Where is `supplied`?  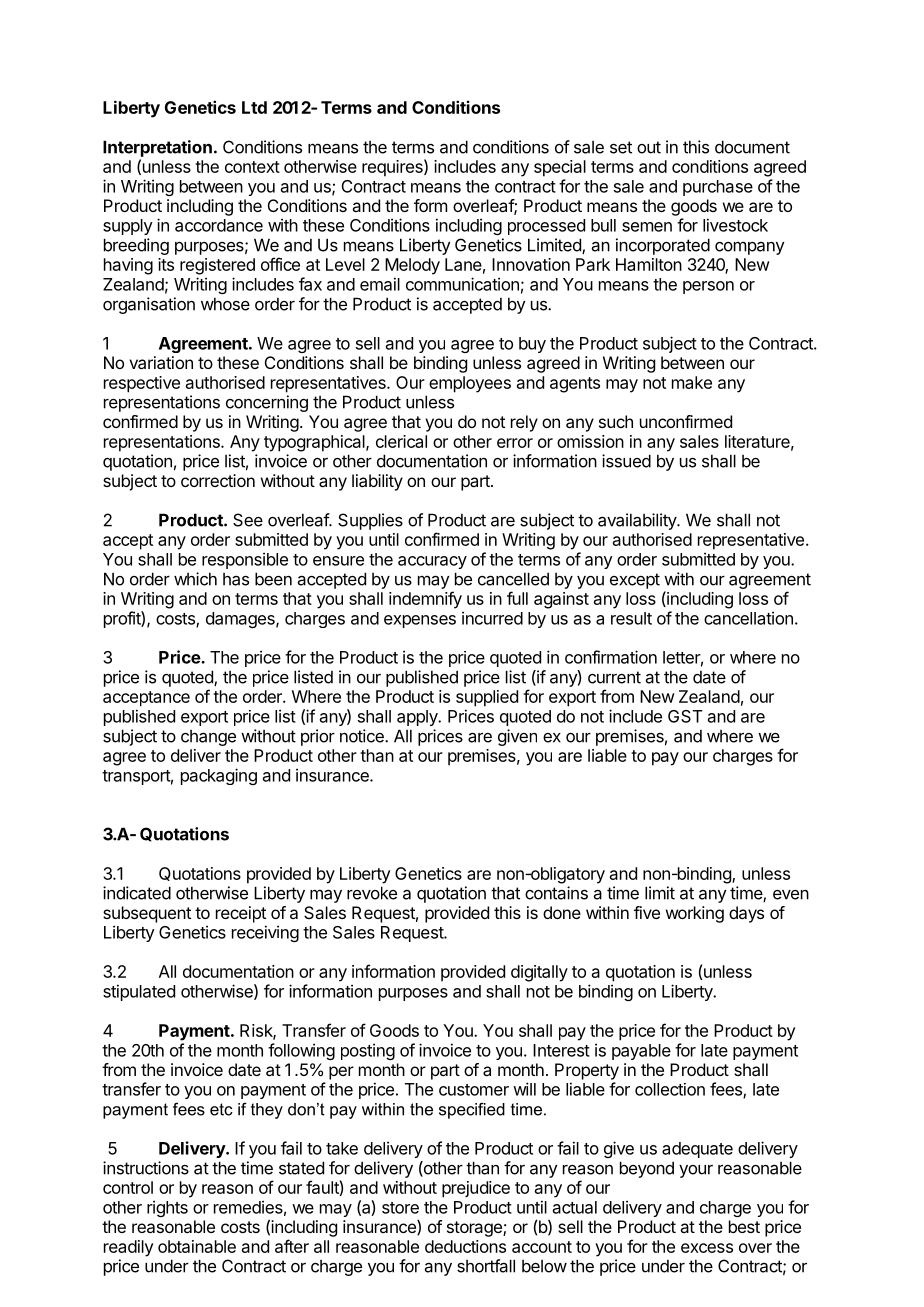 supplied is located at coordinates (487, 698).
